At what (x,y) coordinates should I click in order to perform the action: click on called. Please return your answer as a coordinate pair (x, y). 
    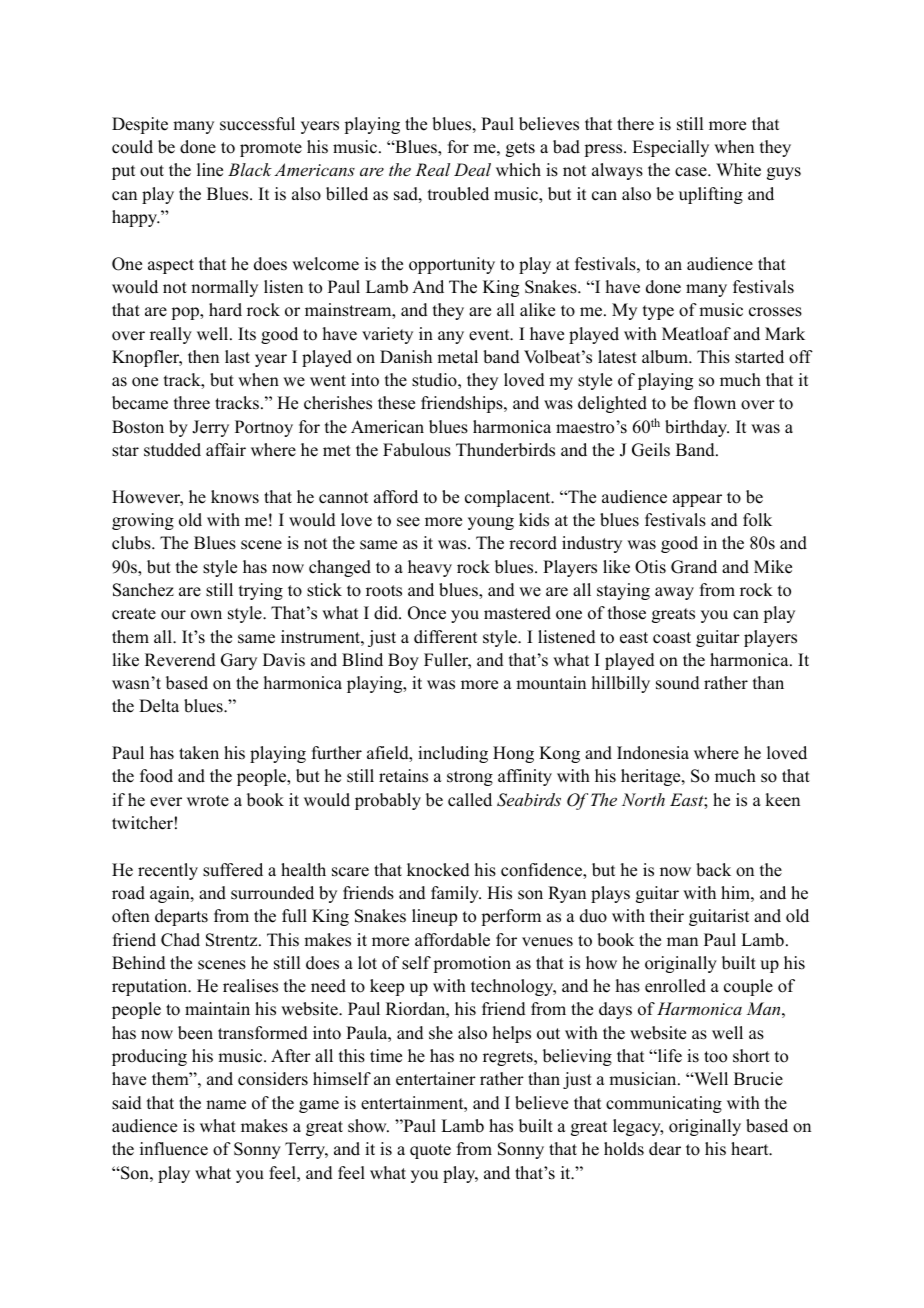
    Looking at the image, I should click on (470, 800).
